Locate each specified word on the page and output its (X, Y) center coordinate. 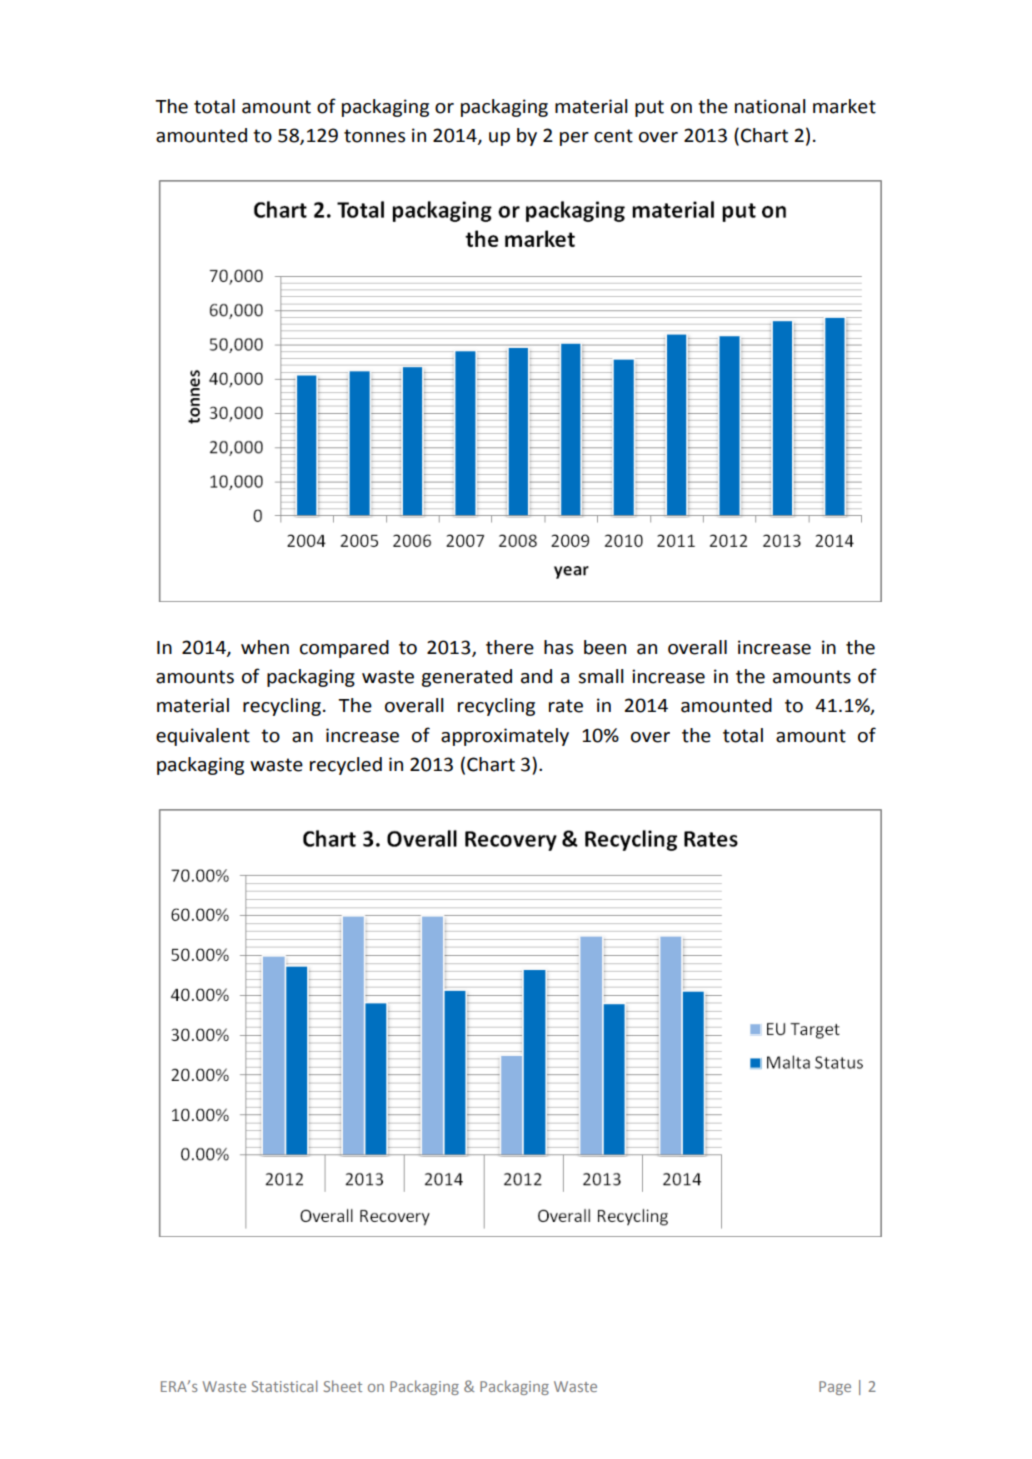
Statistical (285, 1386)
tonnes (374, 136)
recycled (346, 766)
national (770, 106)
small (601, 676)
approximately (505, 737)
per (574, 139)
